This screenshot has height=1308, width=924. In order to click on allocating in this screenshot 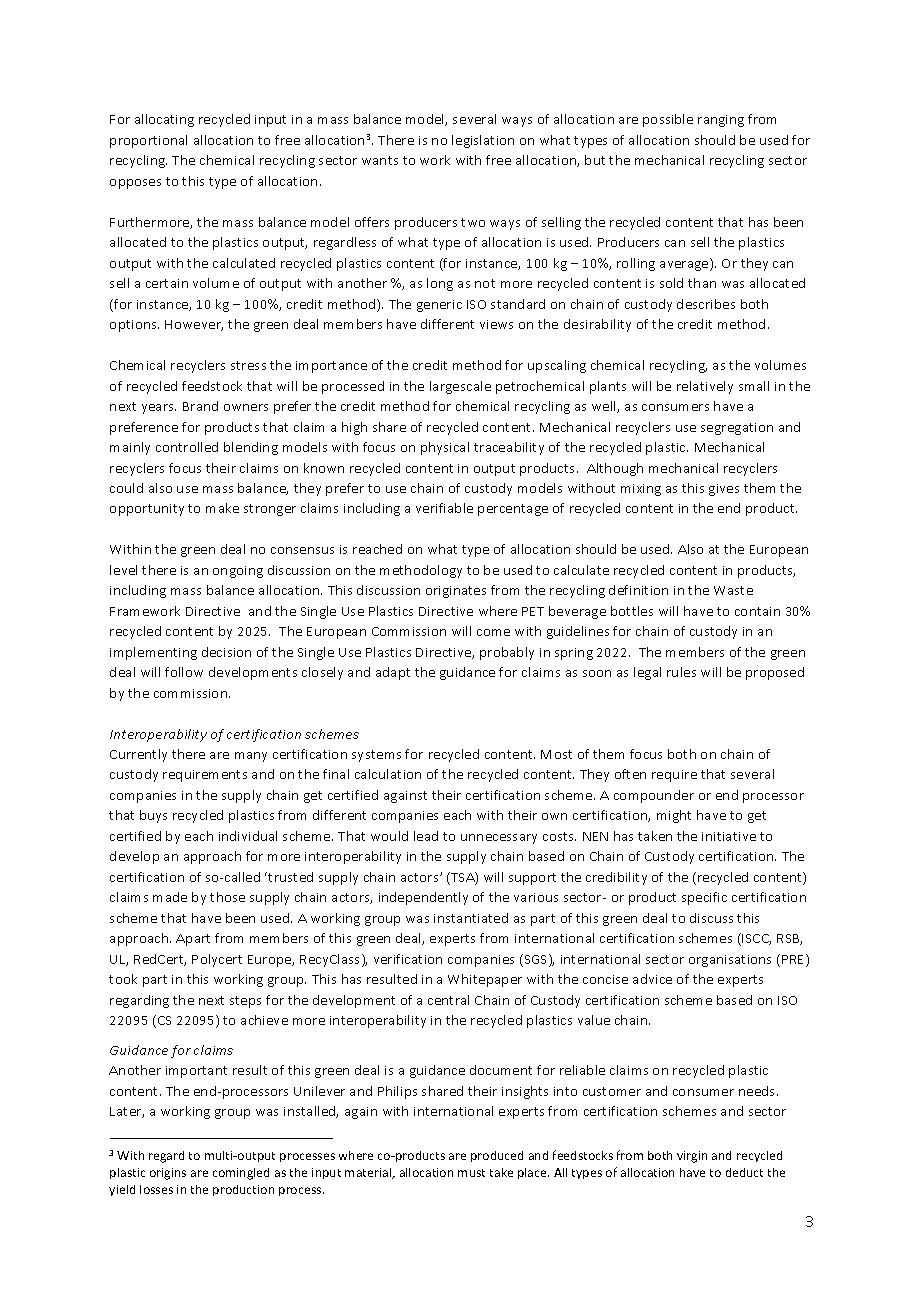, I will do `click(164, 120)`.
